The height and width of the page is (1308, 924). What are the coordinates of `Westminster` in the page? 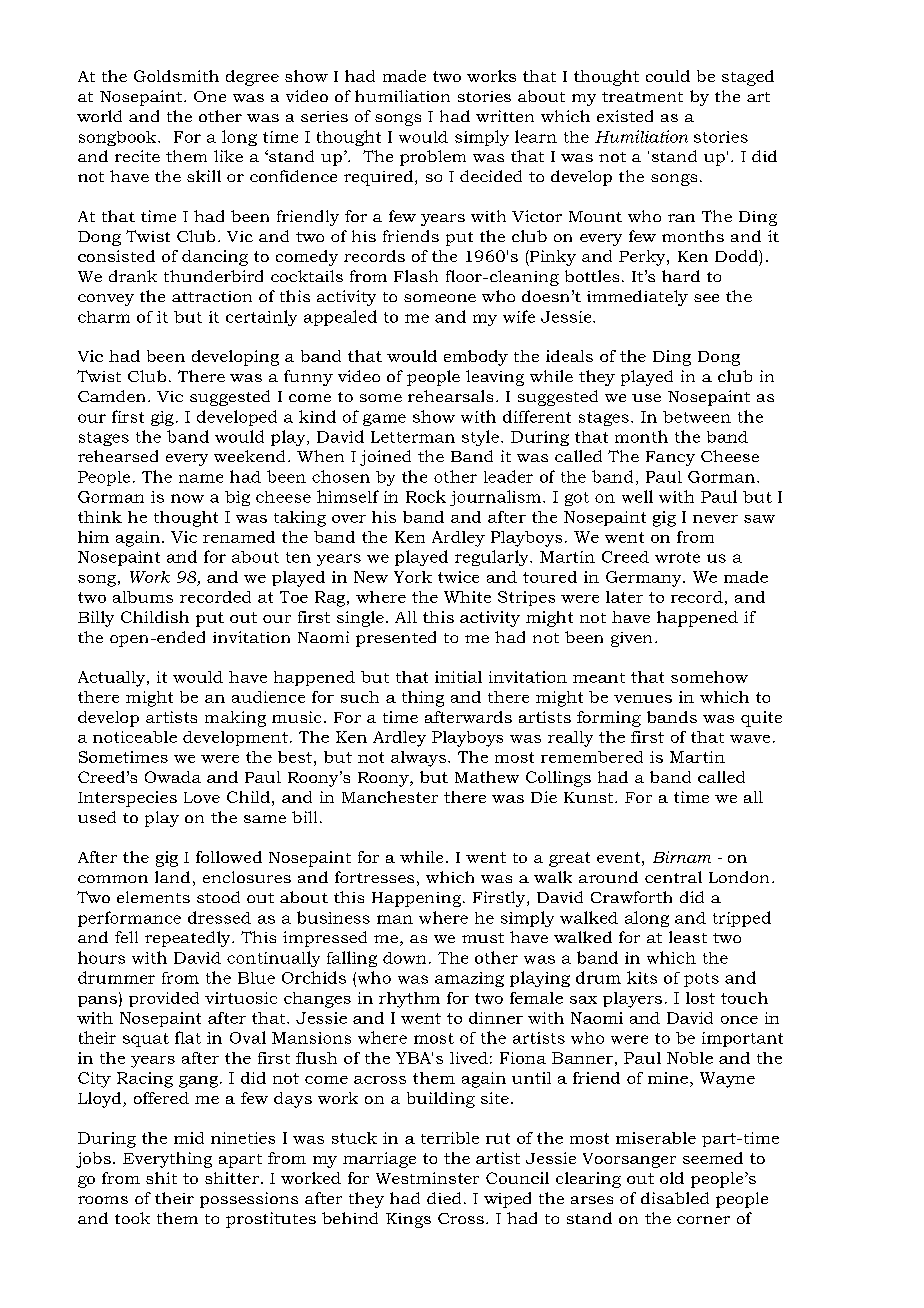 It's located at (427, 1178).
